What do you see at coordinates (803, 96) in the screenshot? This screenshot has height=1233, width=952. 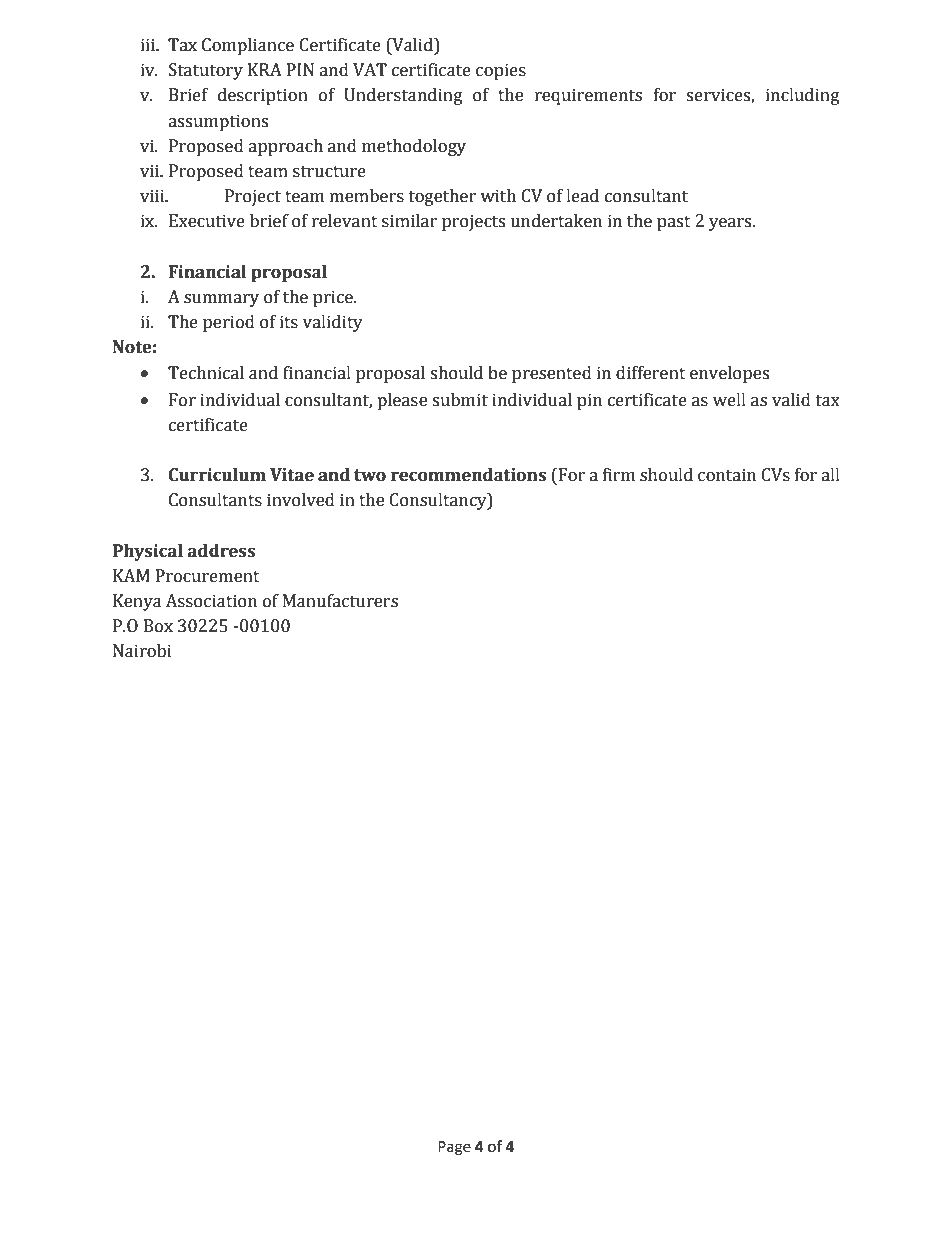 I see `including` at bounding box center [803, 96].
